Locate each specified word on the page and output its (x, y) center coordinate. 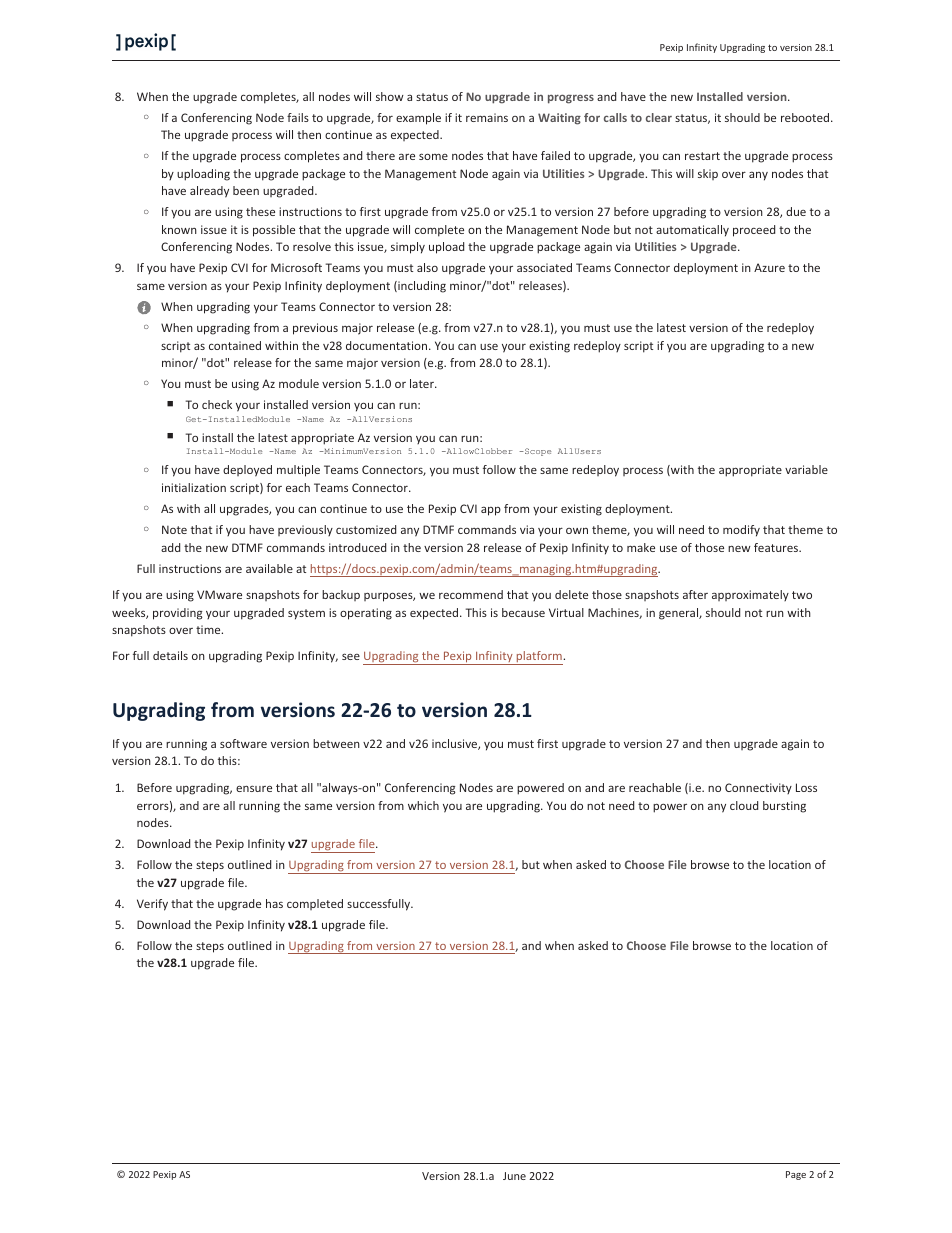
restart (702, 156)
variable (806, 469)
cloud (744, 805)
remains (487, 117)
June (514, 1176)
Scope (537, 452)
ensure (254, 788)
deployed (247, 471)
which (423, 805)
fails (298, 117)
